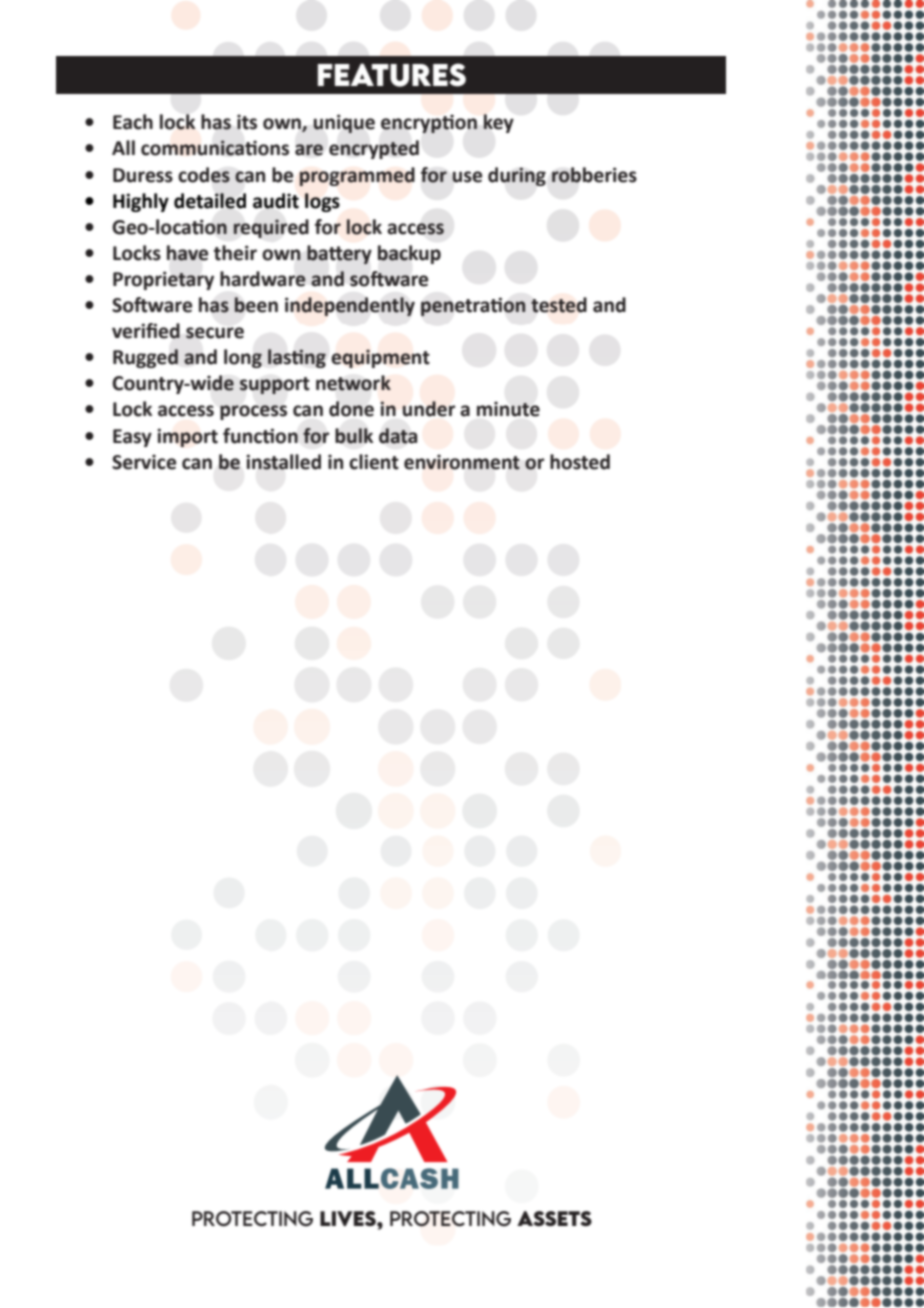 This screenshot has height=1308, width=924. Describe the element at coordinates (215, 148) in the screenshot. I see `communications` at that location.
